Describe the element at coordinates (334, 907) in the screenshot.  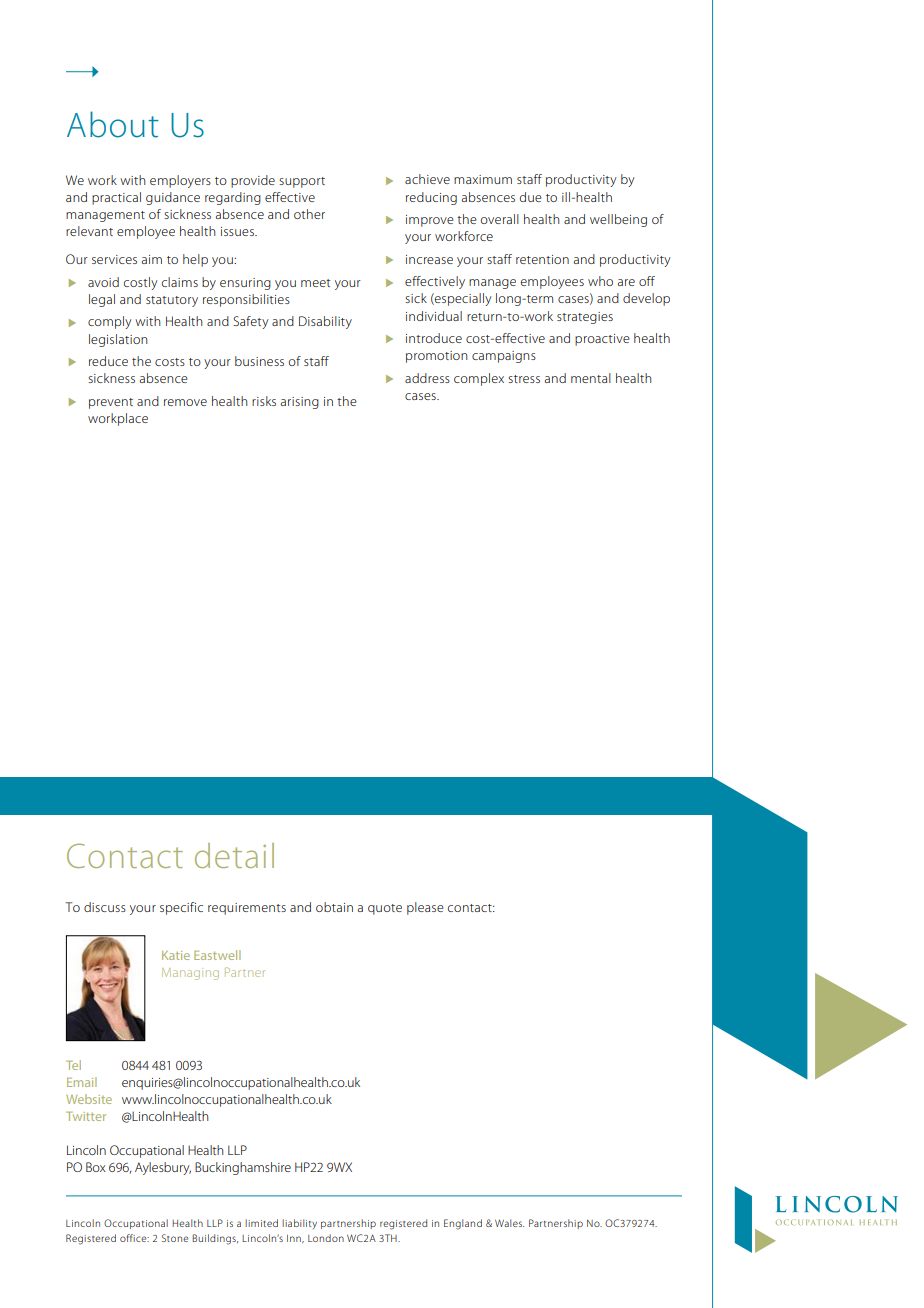
I see `obtain` at that location.
